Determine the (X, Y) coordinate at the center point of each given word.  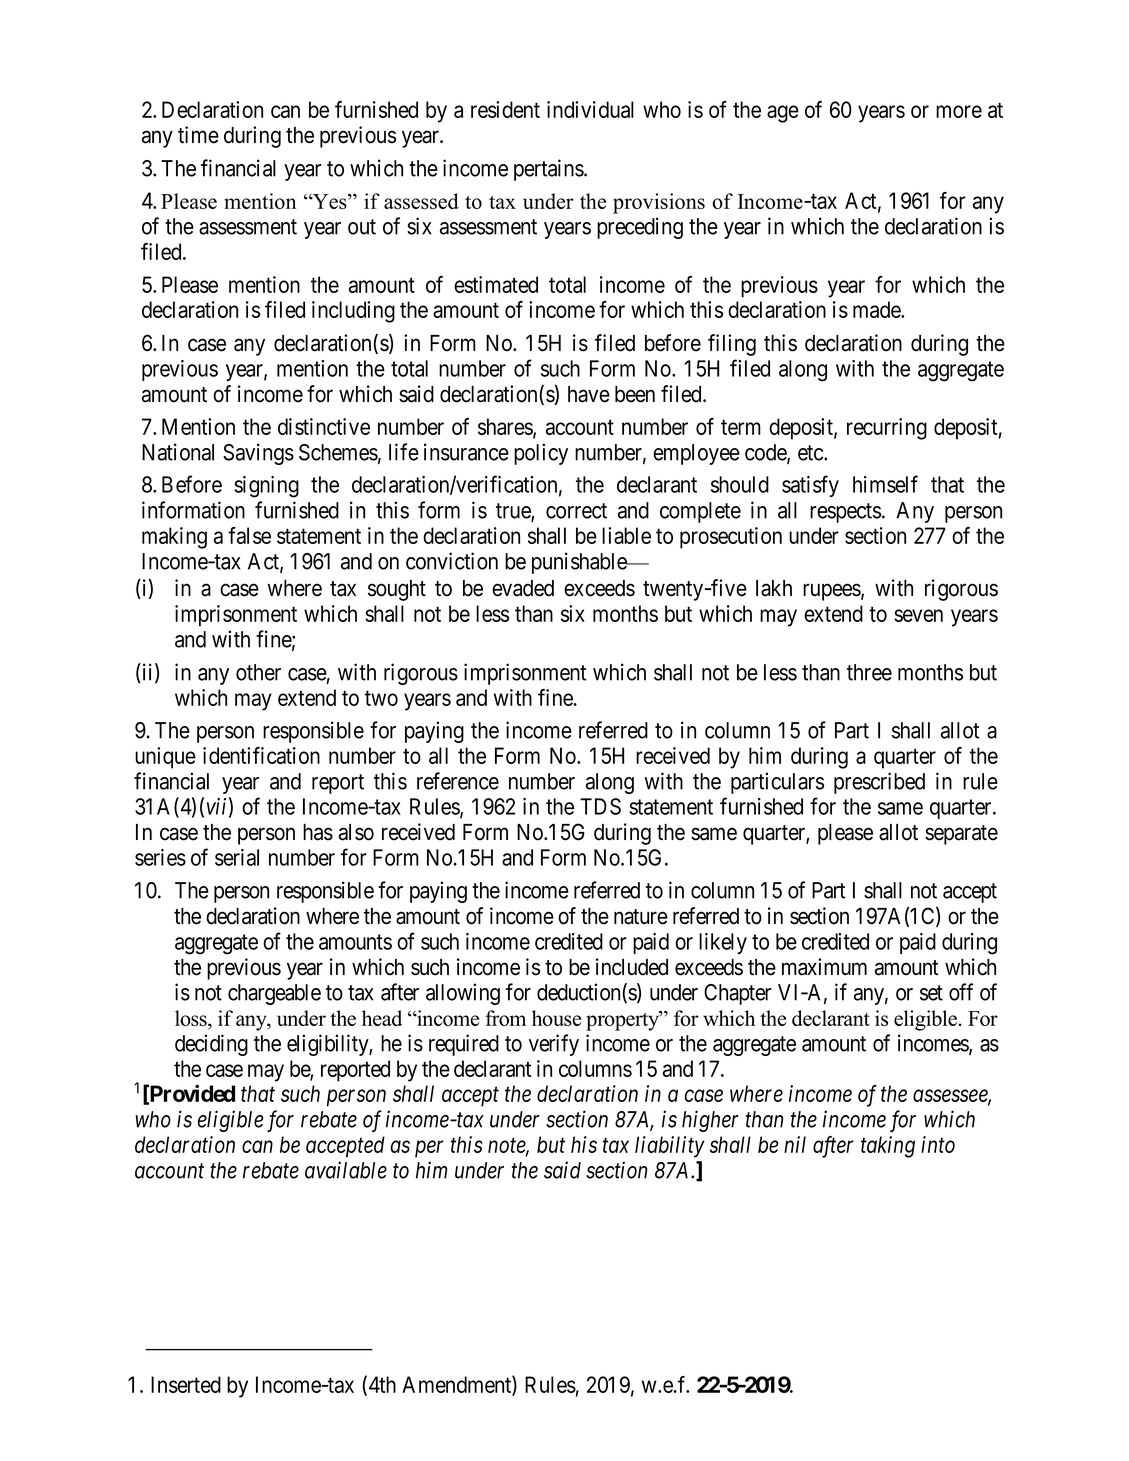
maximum (824, 967)
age (783, 114)
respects (845, 513)
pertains (549, 170)
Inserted (186, 1384)
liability (670, 1147)
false (249, 535)
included (632, 967)
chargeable (274, 994)
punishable (580, 563)
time (198, 135)
